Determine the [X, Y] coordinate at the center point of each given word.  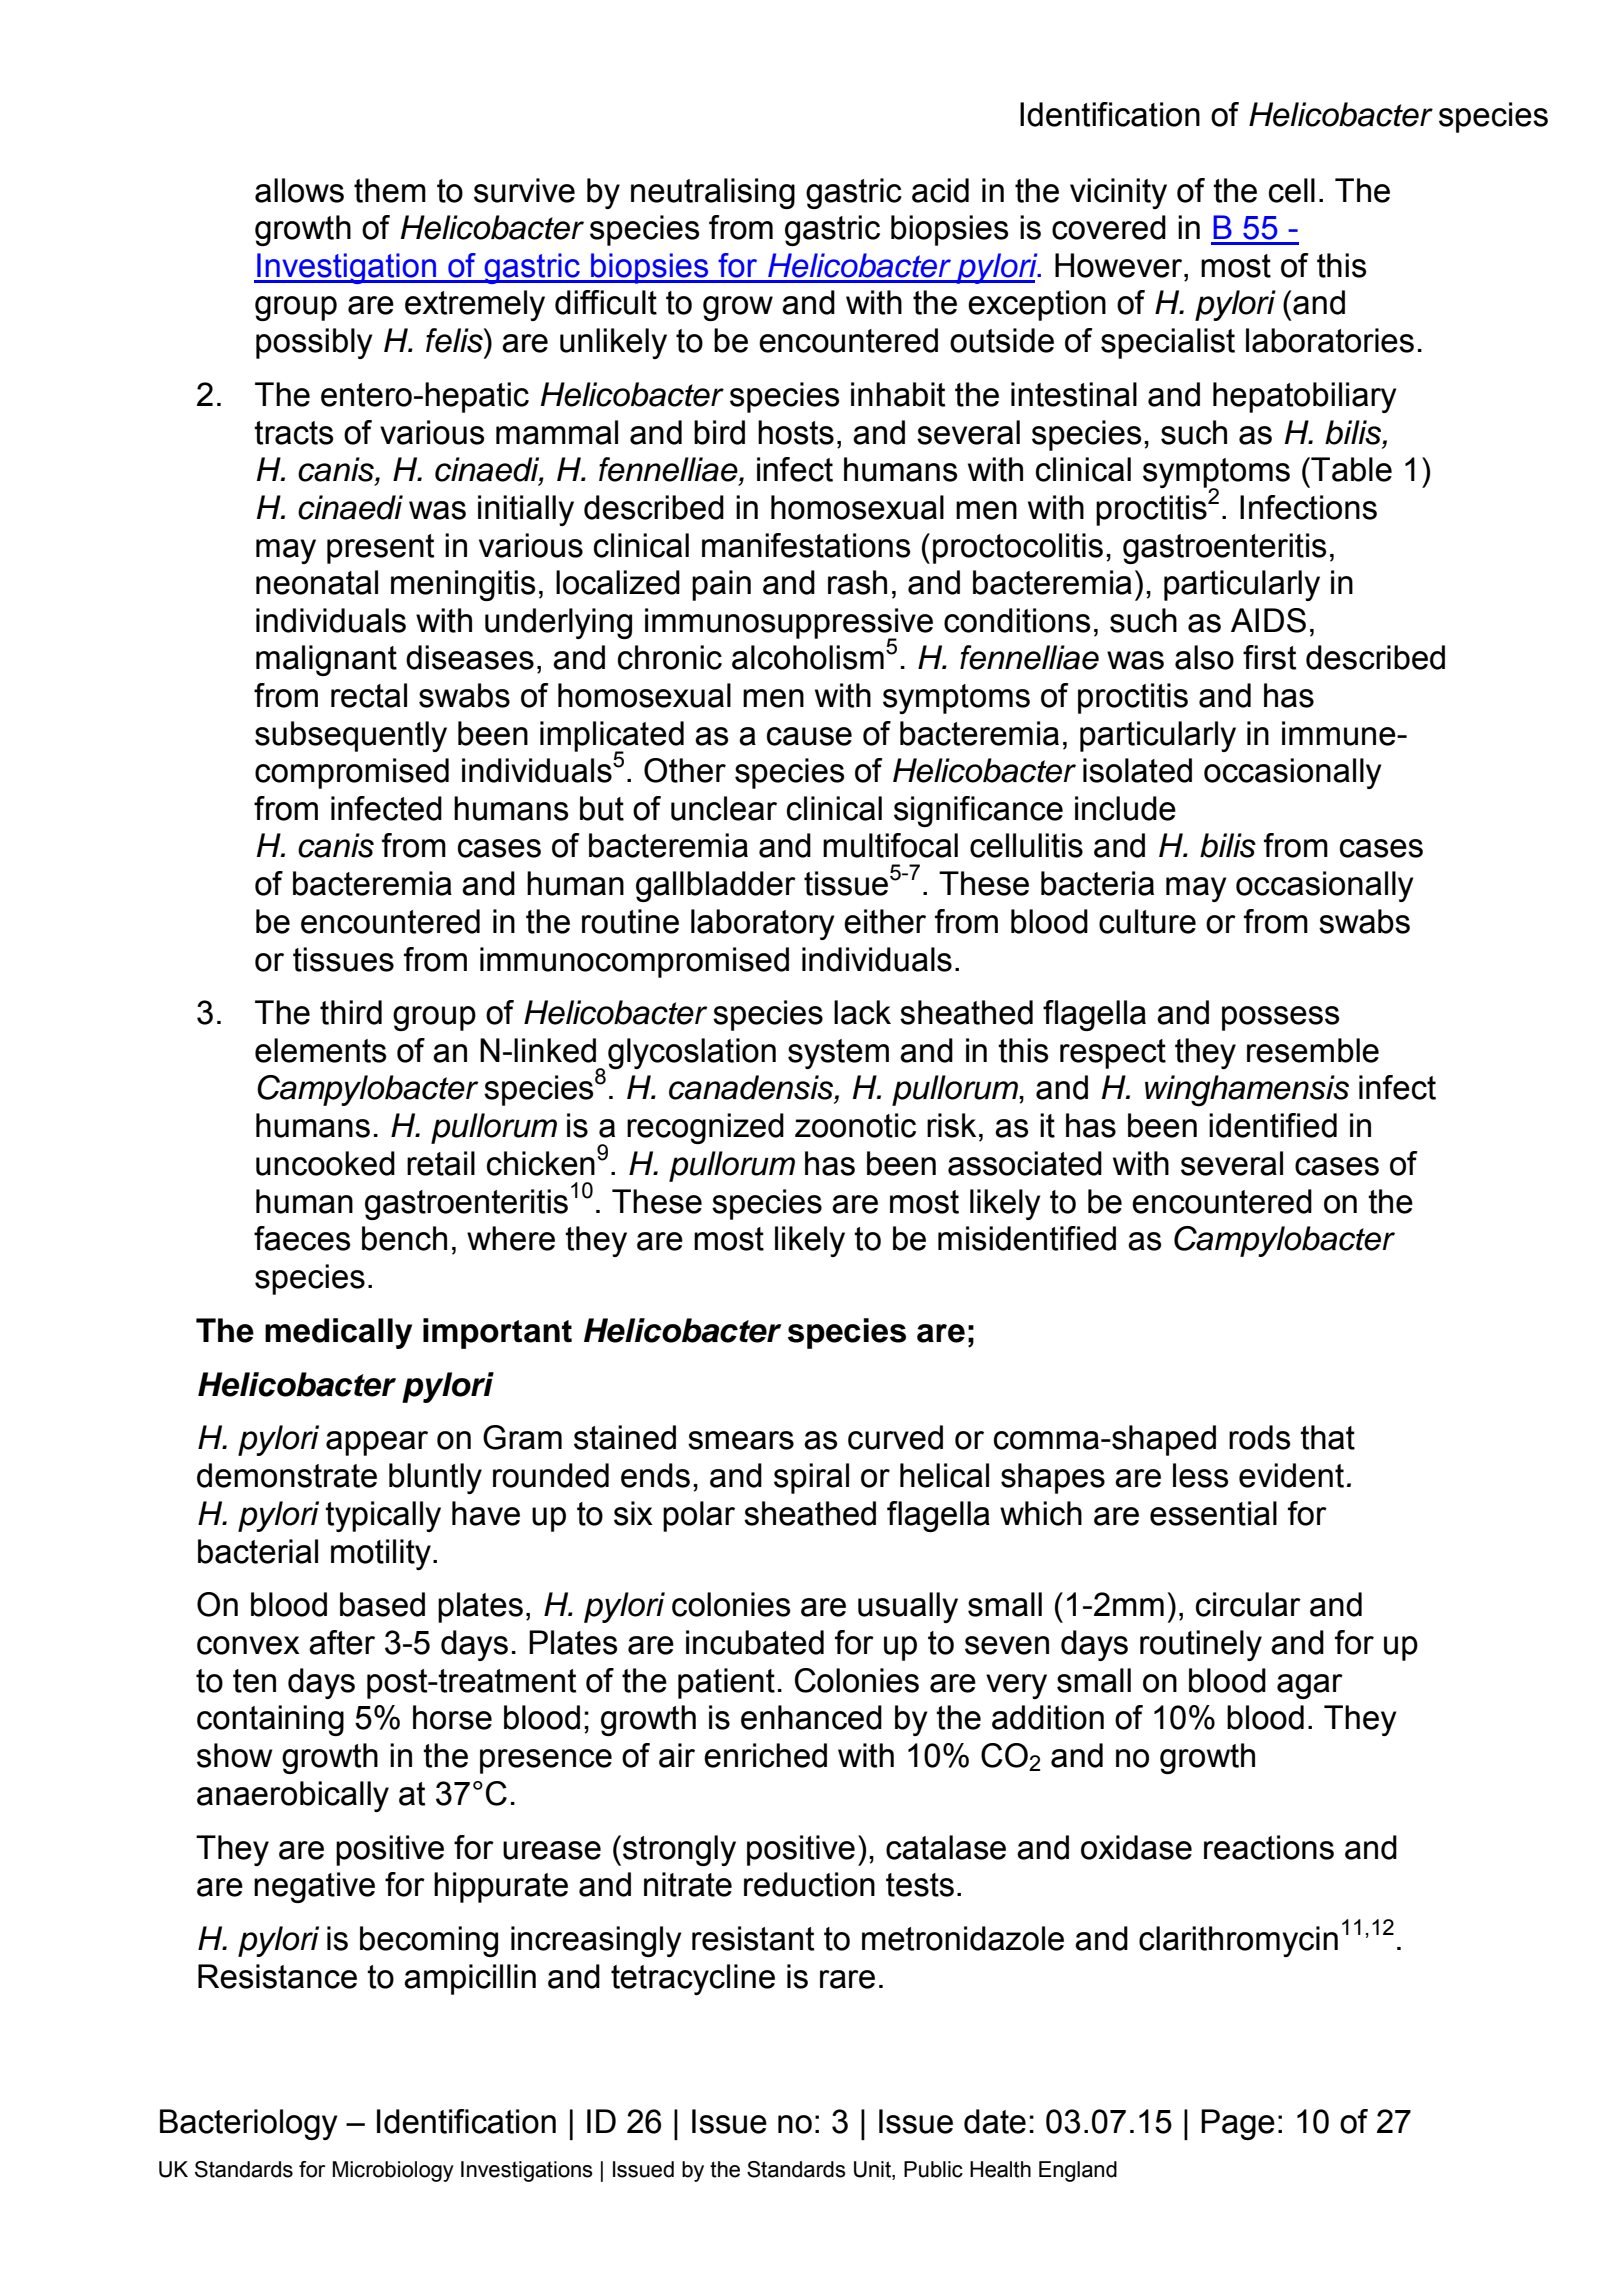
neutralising [713, 193]
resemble [1313, 1050]
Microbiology [393, 2171]
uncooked [325, 1163]
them [390, 190]
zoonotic [855, 1125]
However [1120, 265]
